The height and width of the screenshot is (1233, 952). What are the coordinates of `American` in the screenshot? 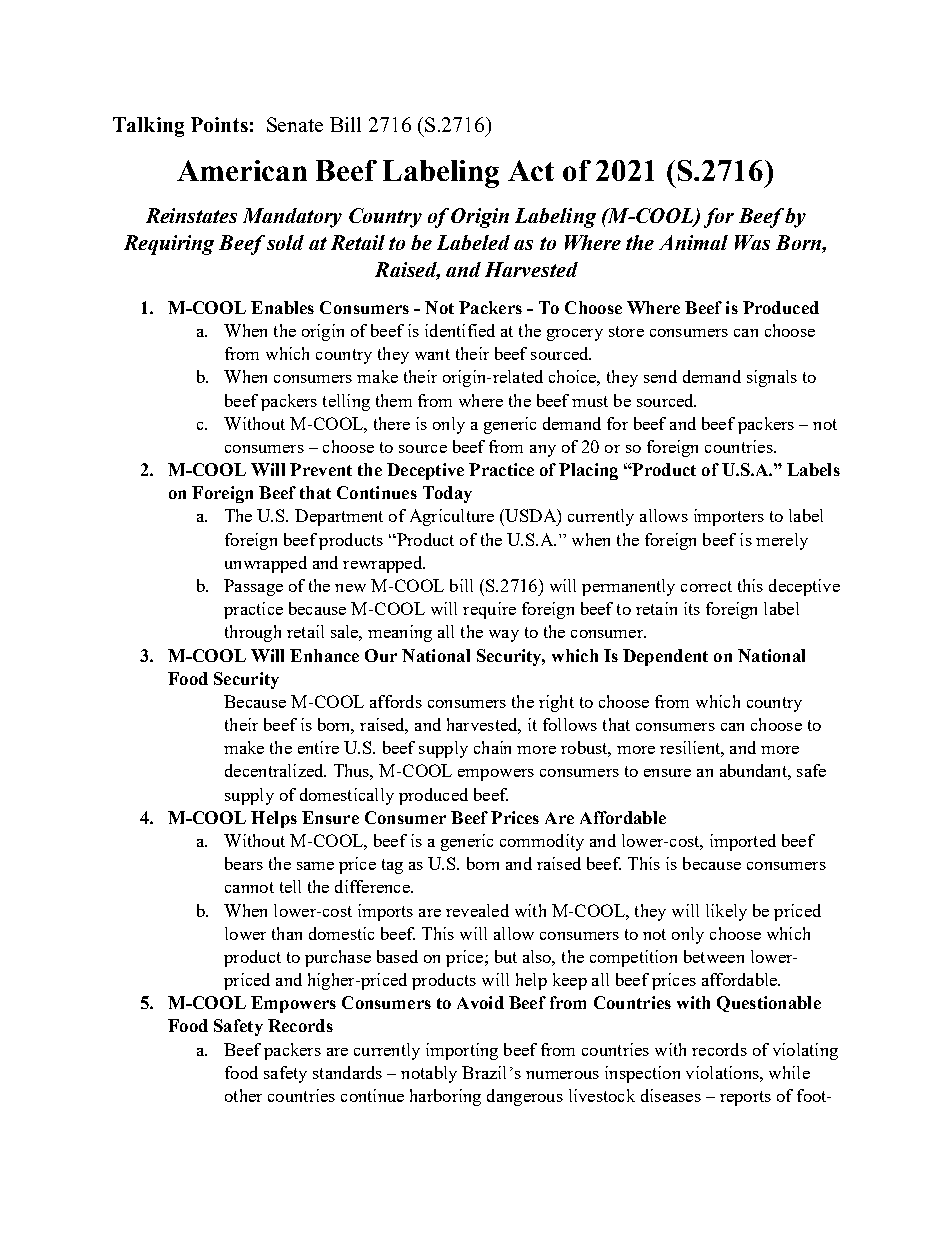 It's located at (242, 170).
